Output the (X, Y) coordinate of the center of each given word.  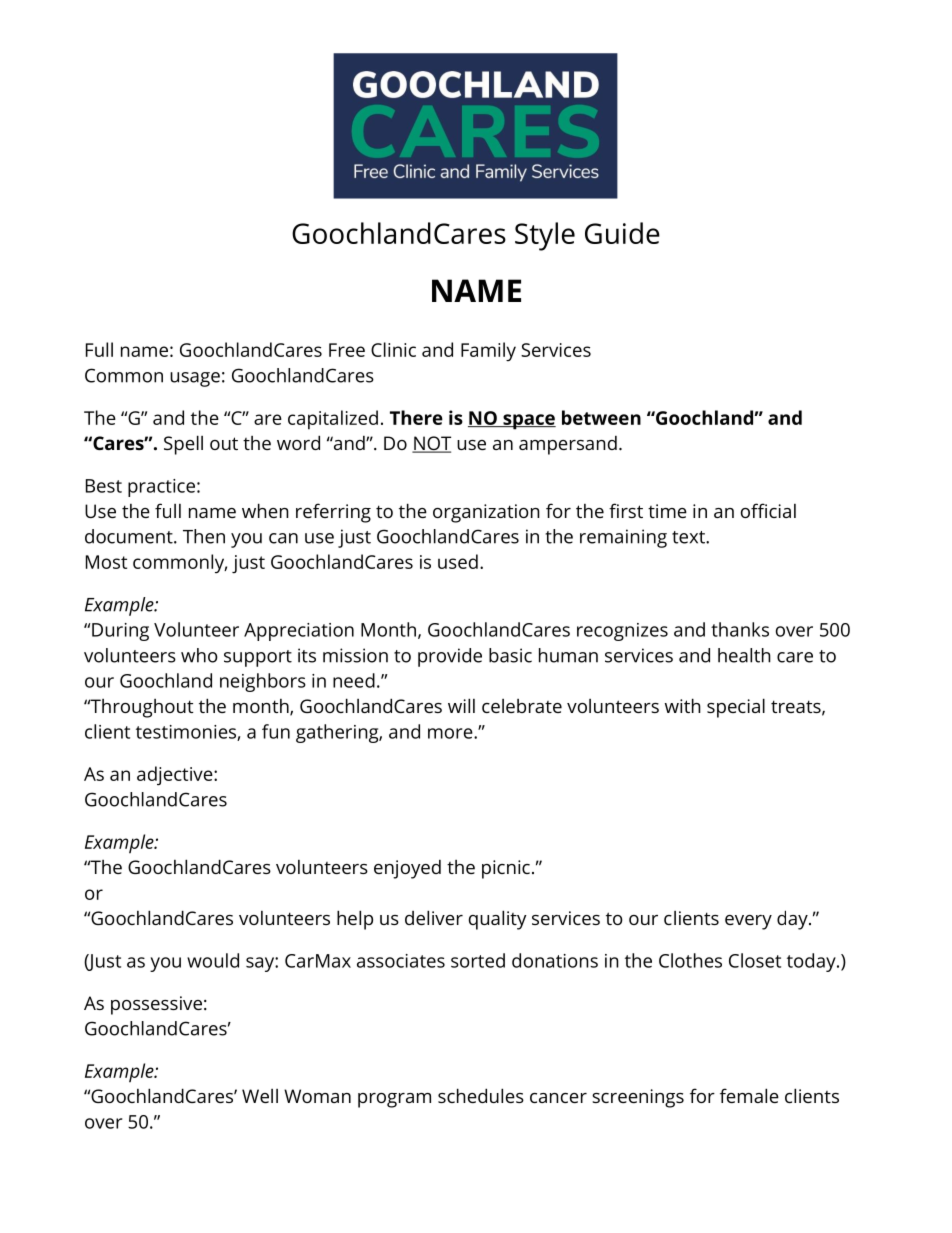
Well (260, 1096)
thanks (740, 629)
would (213, 960)
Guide (622, 233)
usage (195, 379)
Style (545, 236)
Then (204, 536)
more (451, 733)
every (748, 922)
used (458, 561)
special (736, 708)
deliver (434, 917)
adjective (176, 776)
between (601, 417)
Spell (183, 445)
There (416, 417)
